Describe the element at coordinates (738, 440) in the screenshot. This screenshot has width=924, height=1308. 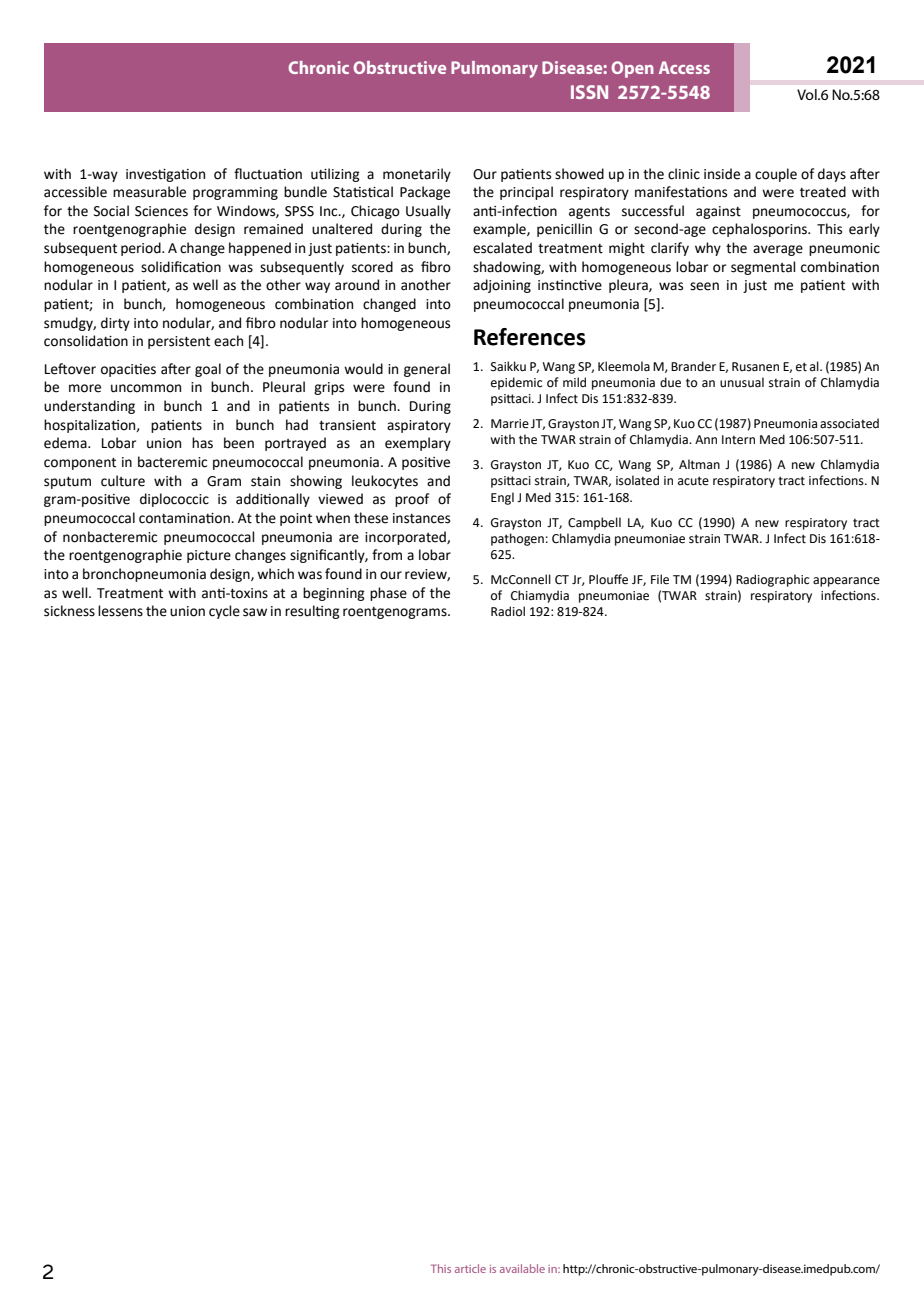
I see `Intern` at that location.
